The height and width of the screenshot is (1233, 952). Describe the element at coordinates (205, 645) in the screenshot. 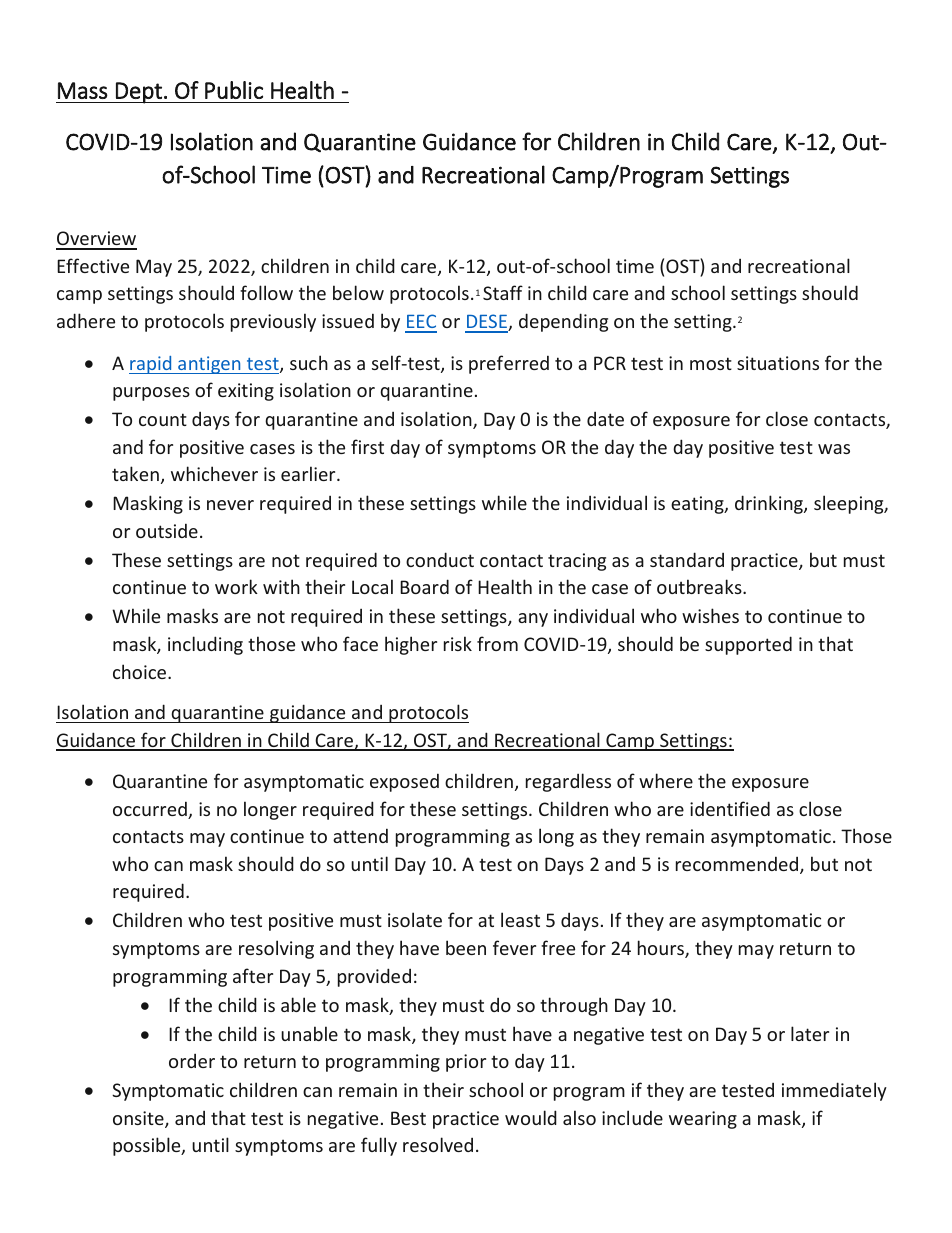

I see `including` at that location.
